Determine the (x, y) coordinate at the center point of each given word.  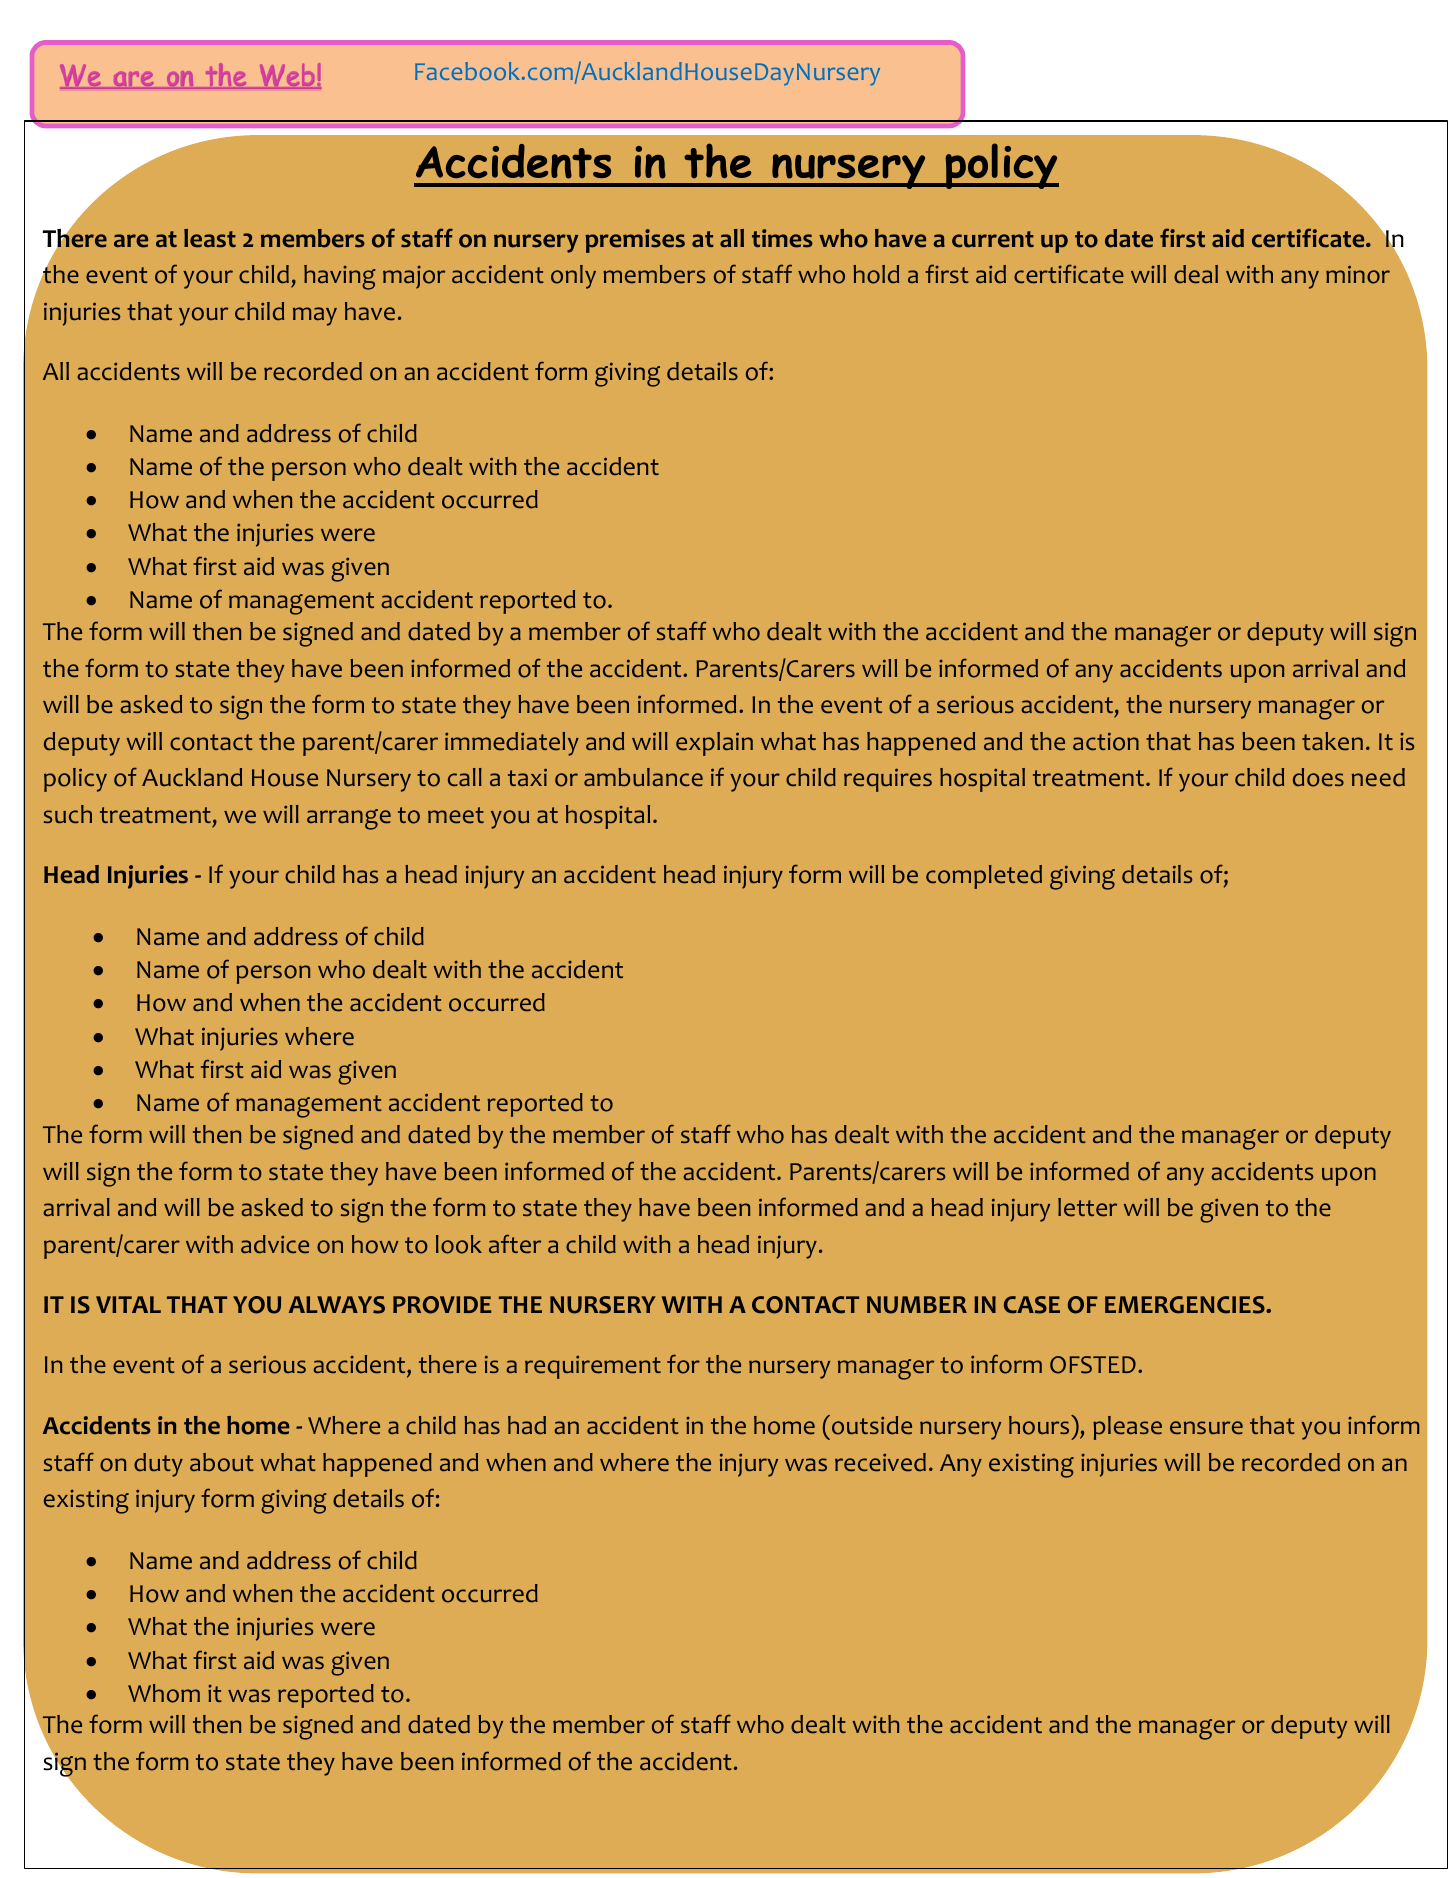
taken (1332, 741)
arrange (349, 819)
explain (714, 744)
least (210, 238)
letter (1087, 1207)
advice (275, 1244)
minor (1358, 274)
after (515, 1244)
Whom (164, 1693)
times (782, 238)
